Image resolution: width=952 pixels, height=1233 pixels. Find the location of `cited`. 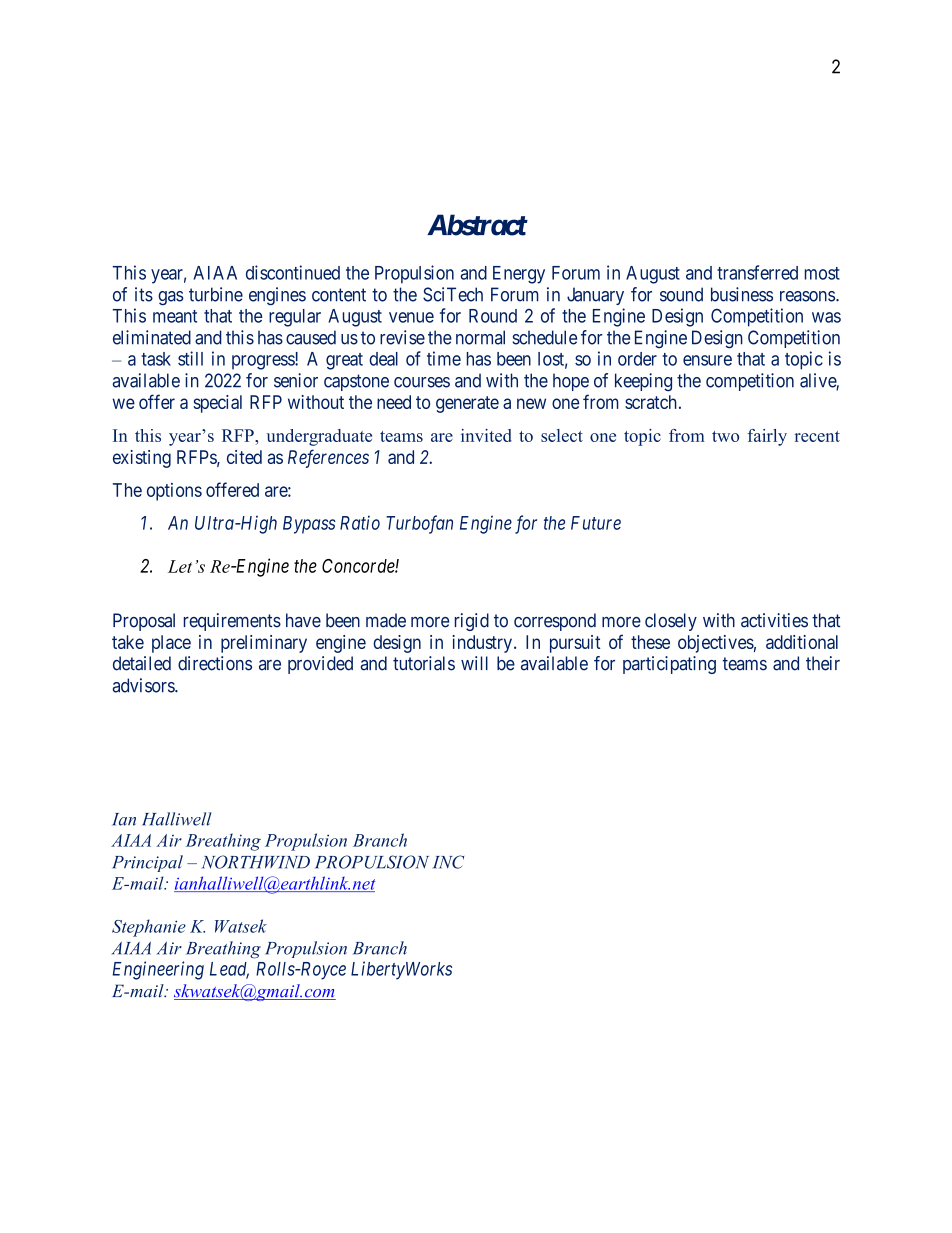

cited is located at coordinates (244, 457).
